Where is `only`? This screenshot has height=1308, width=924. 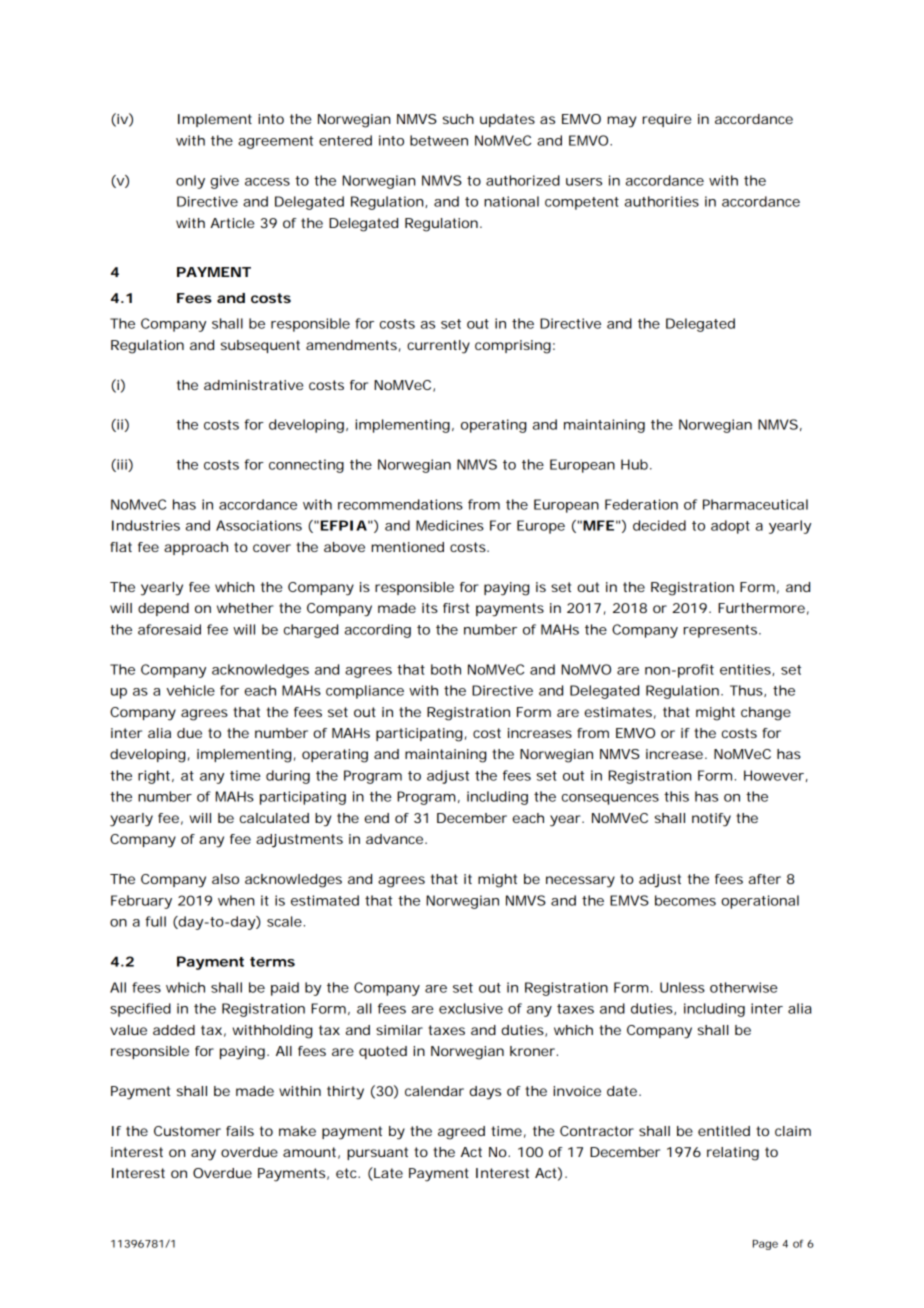
only is located at coordinates (190, 182).
